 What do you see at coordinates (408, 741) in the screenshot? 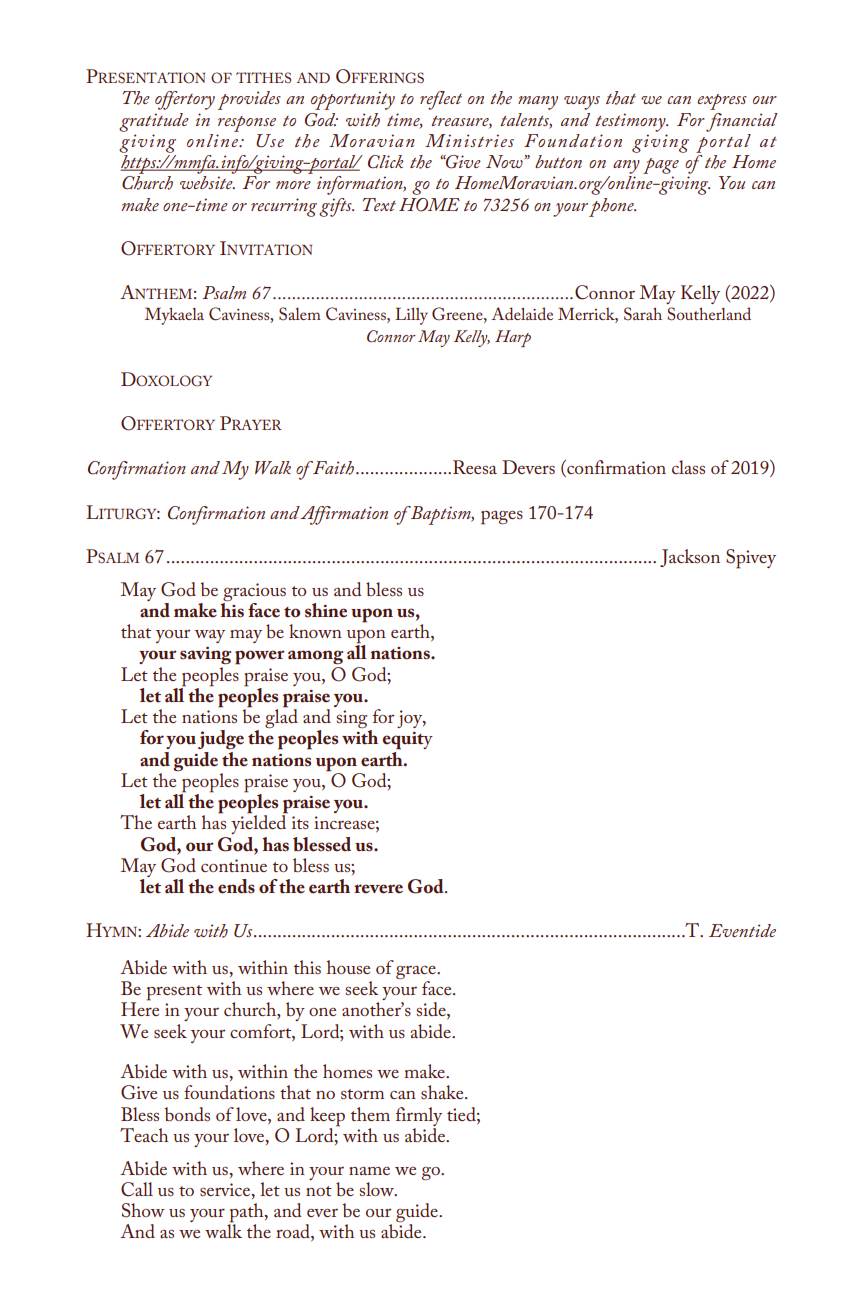
I see `equity` at bounding box center [408, 741].
